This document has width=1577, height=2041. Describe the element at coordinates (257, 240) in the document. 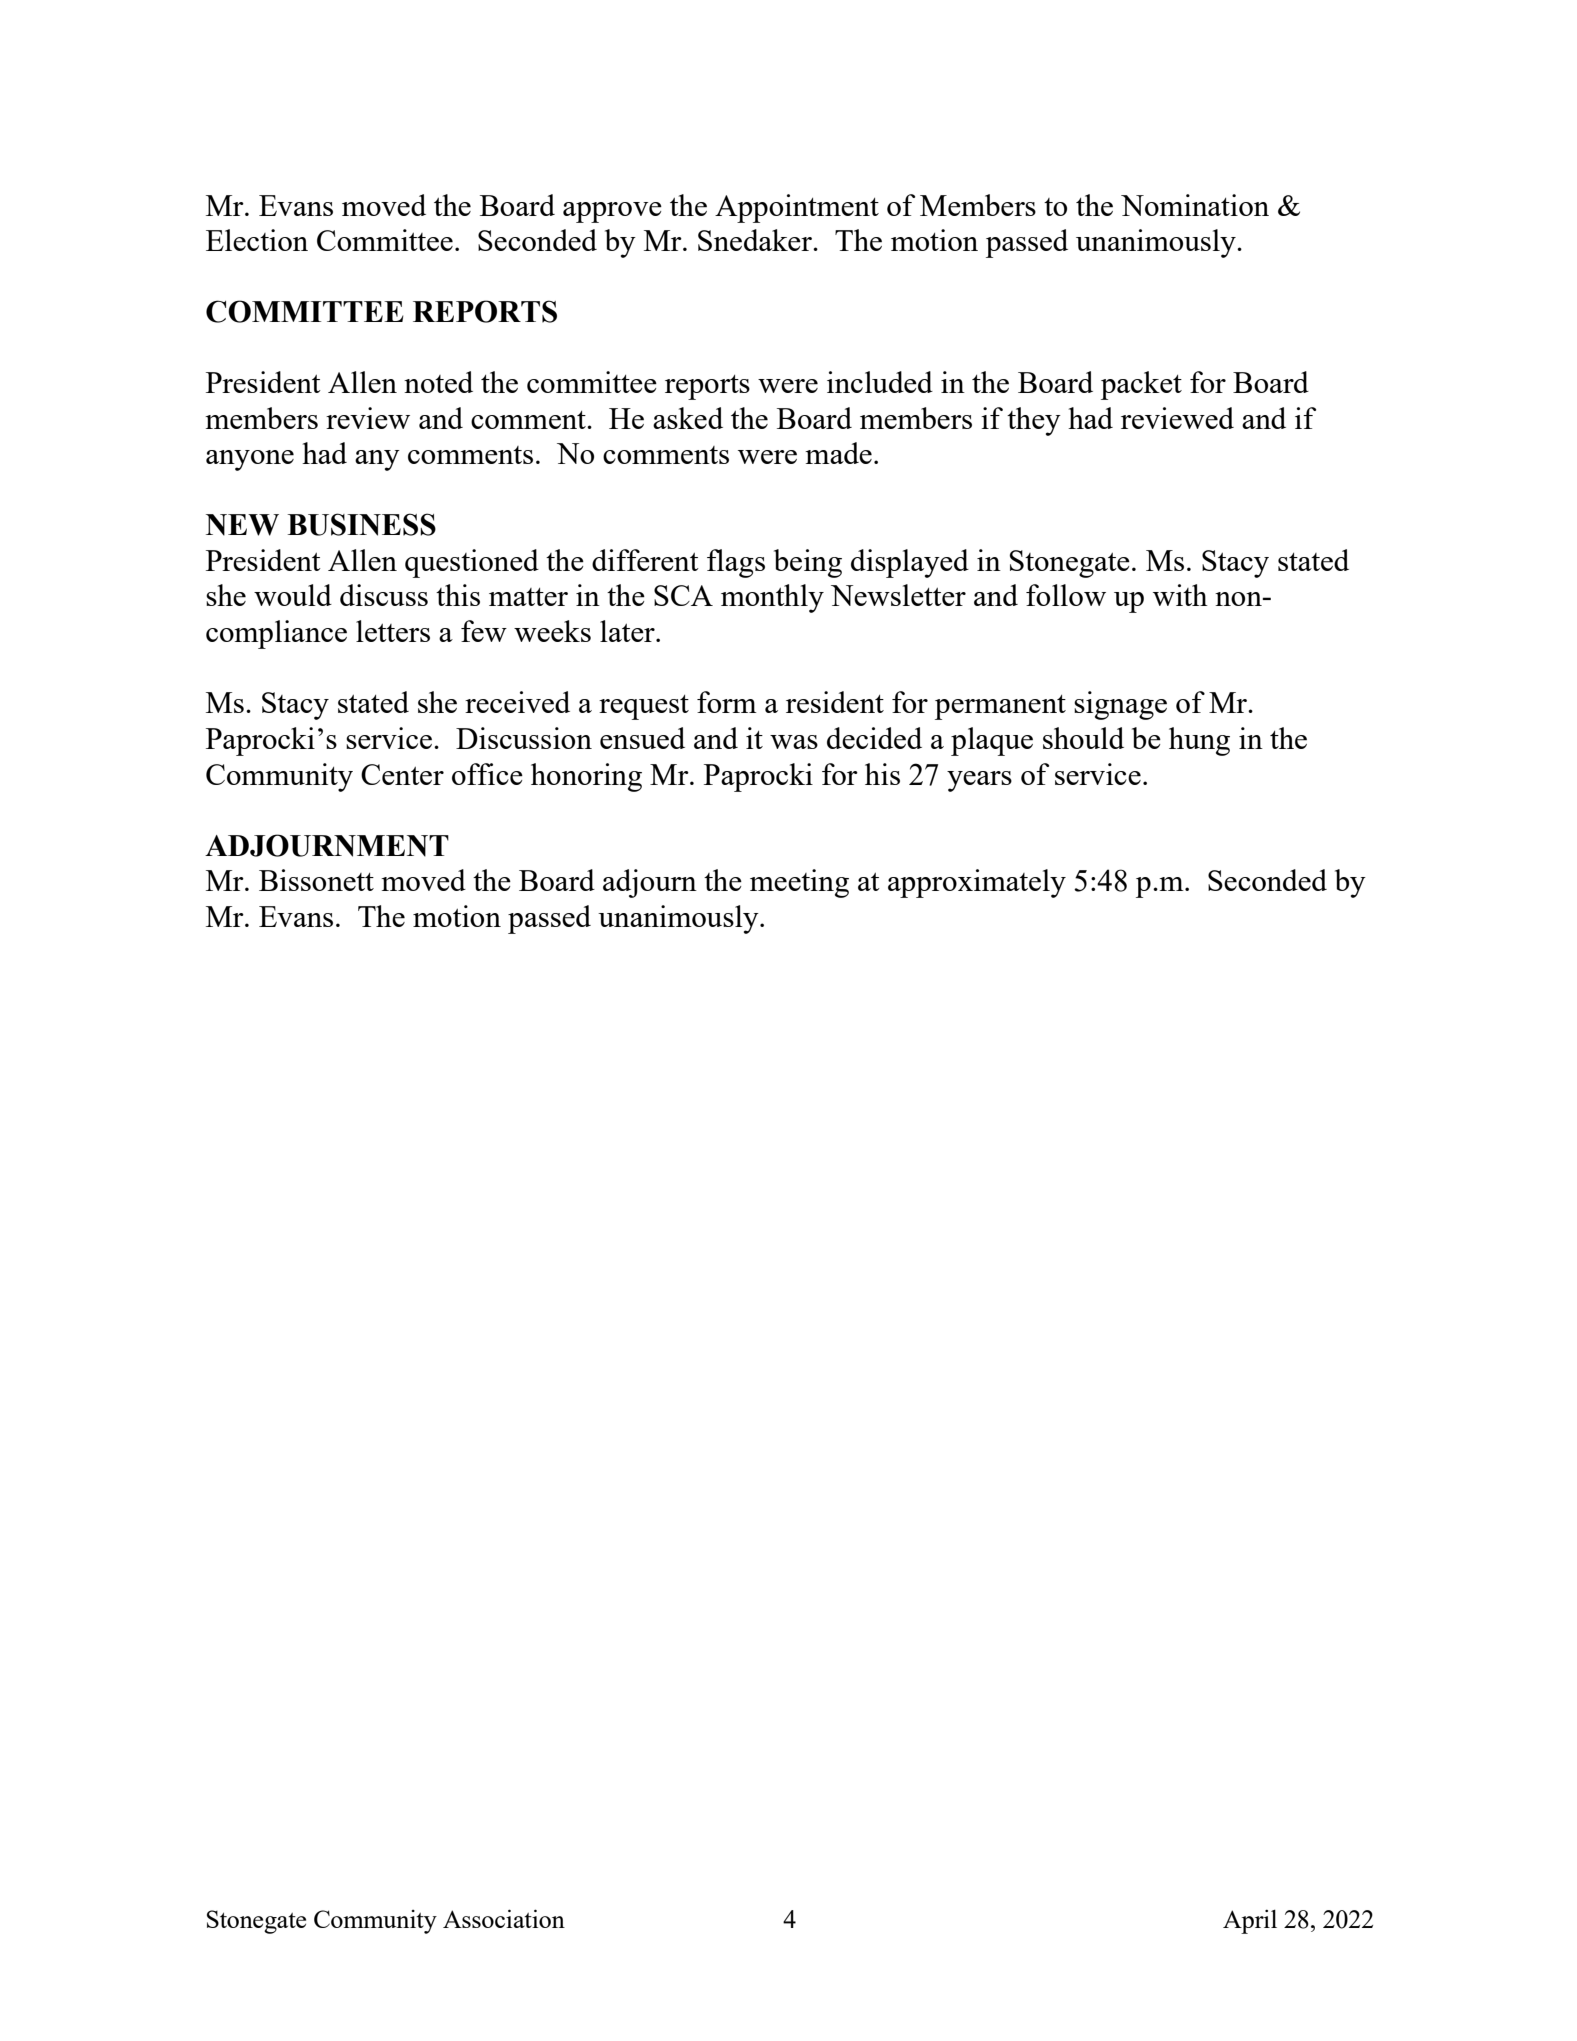

I see `Election` at that location.
